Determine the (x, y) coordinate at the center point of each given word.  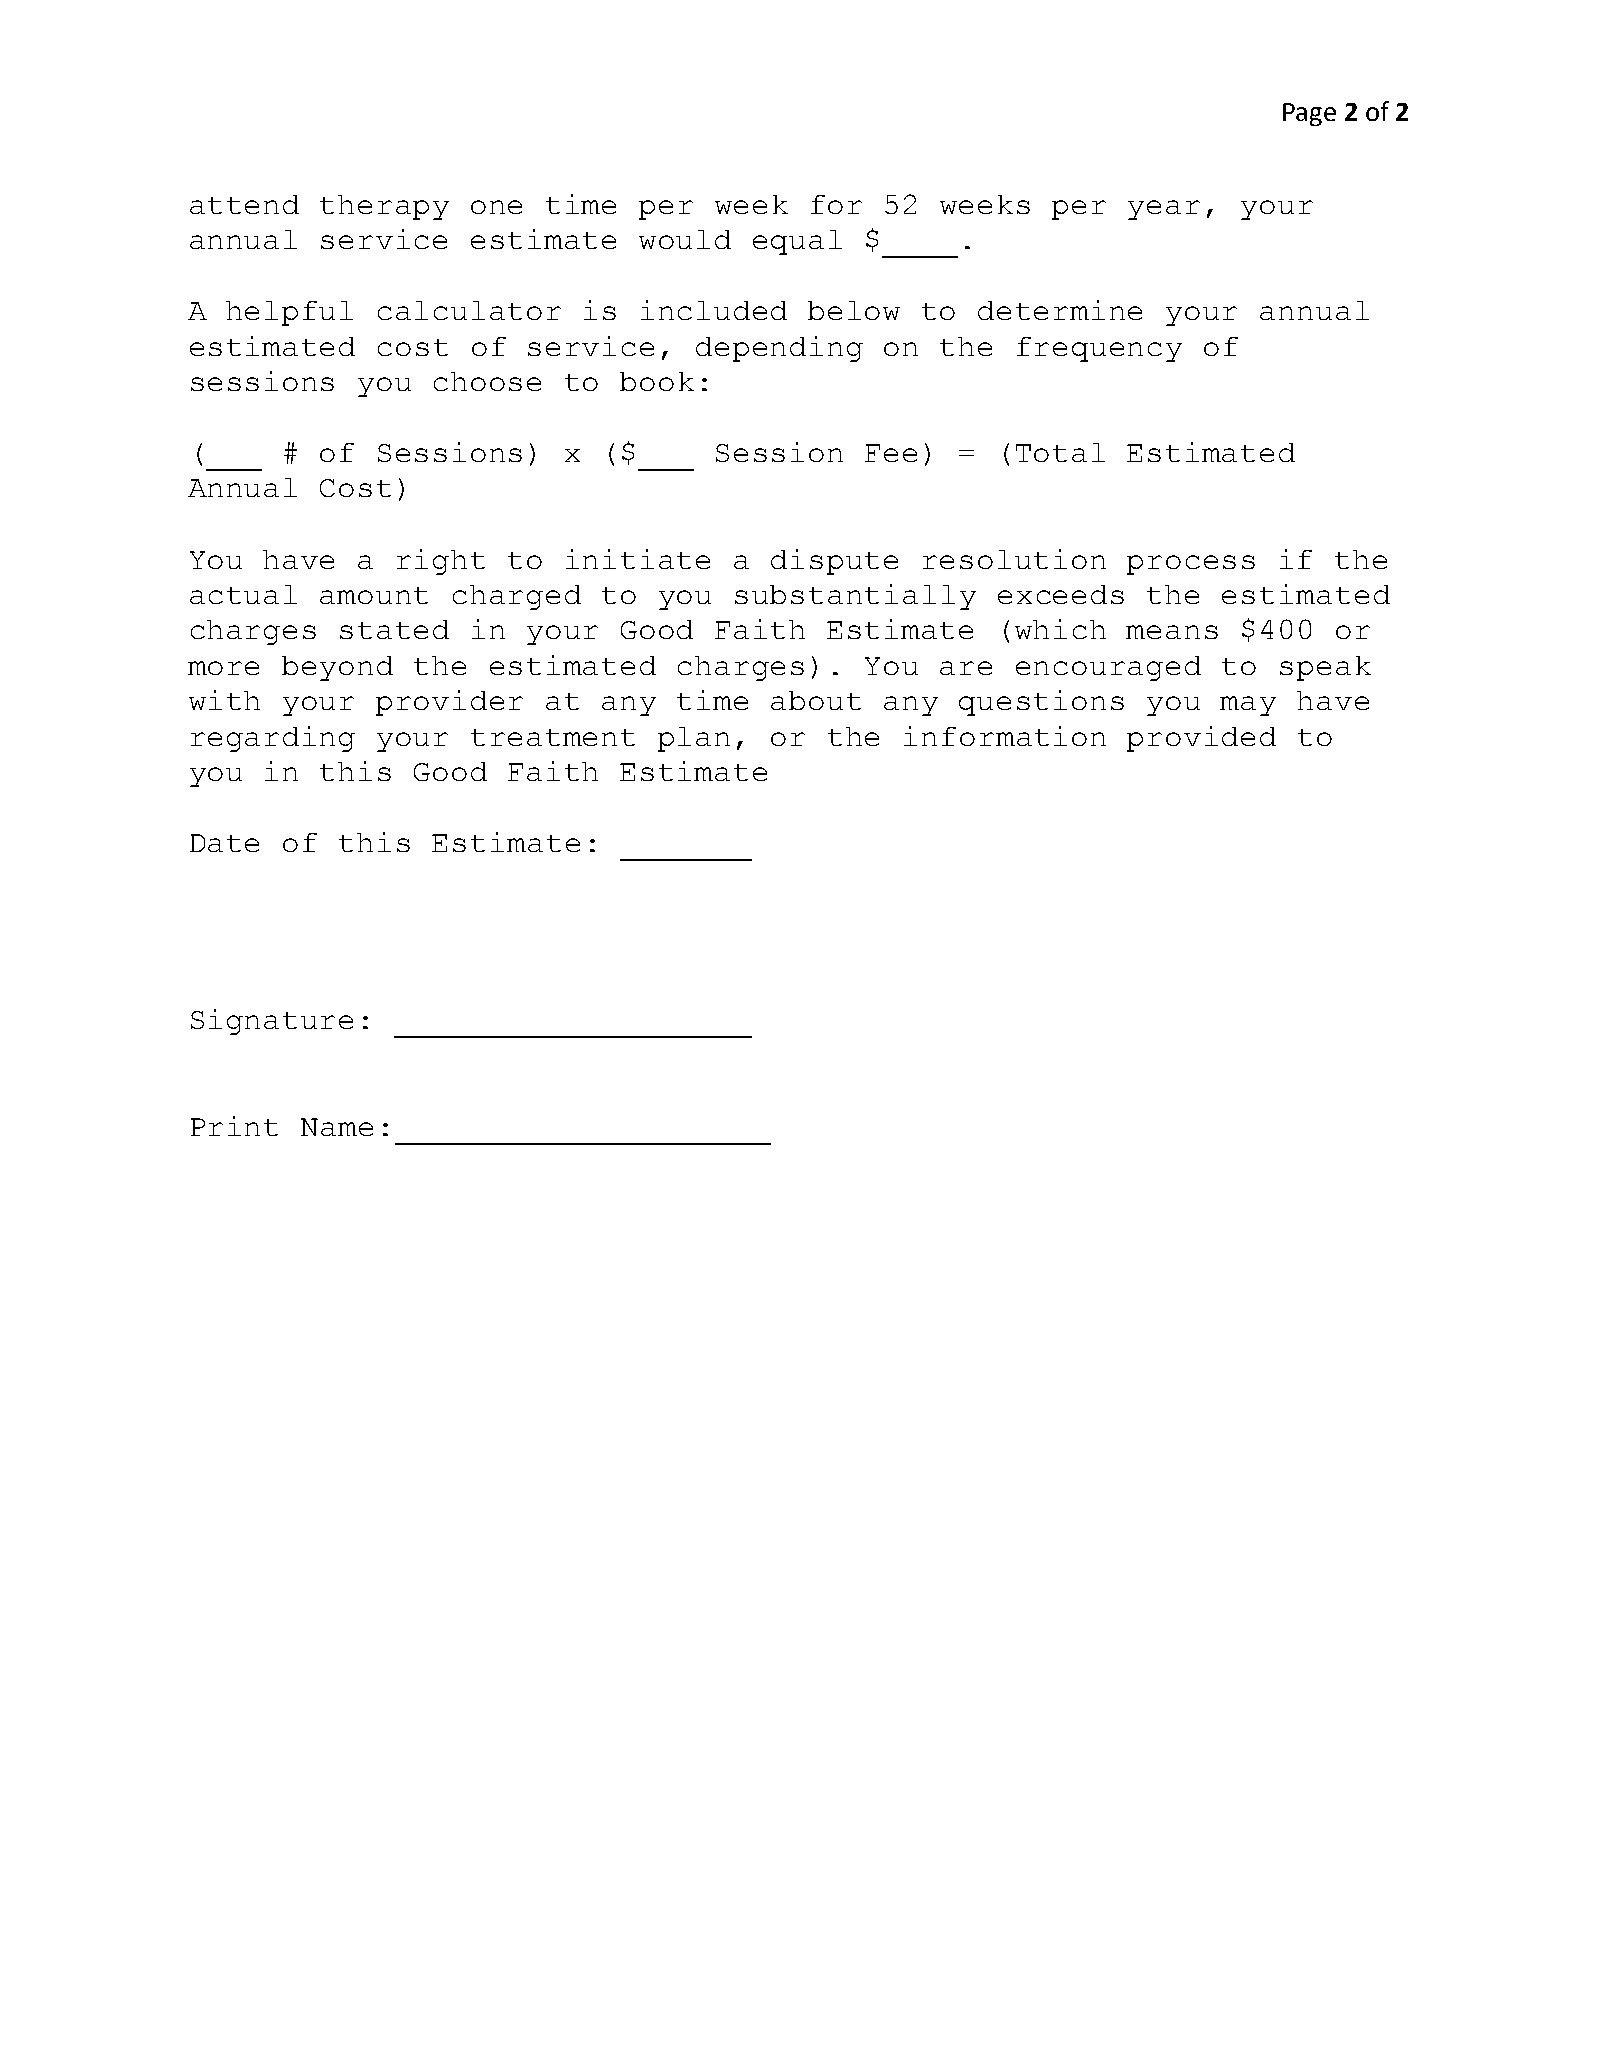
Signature (272, 1022)
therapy (384, 207)
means (1172, 632)
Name (337, 1127)
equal (797, 242)
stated (394, 629)
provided (1201, 739)
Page (1309, 114)
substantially (855, 597)
